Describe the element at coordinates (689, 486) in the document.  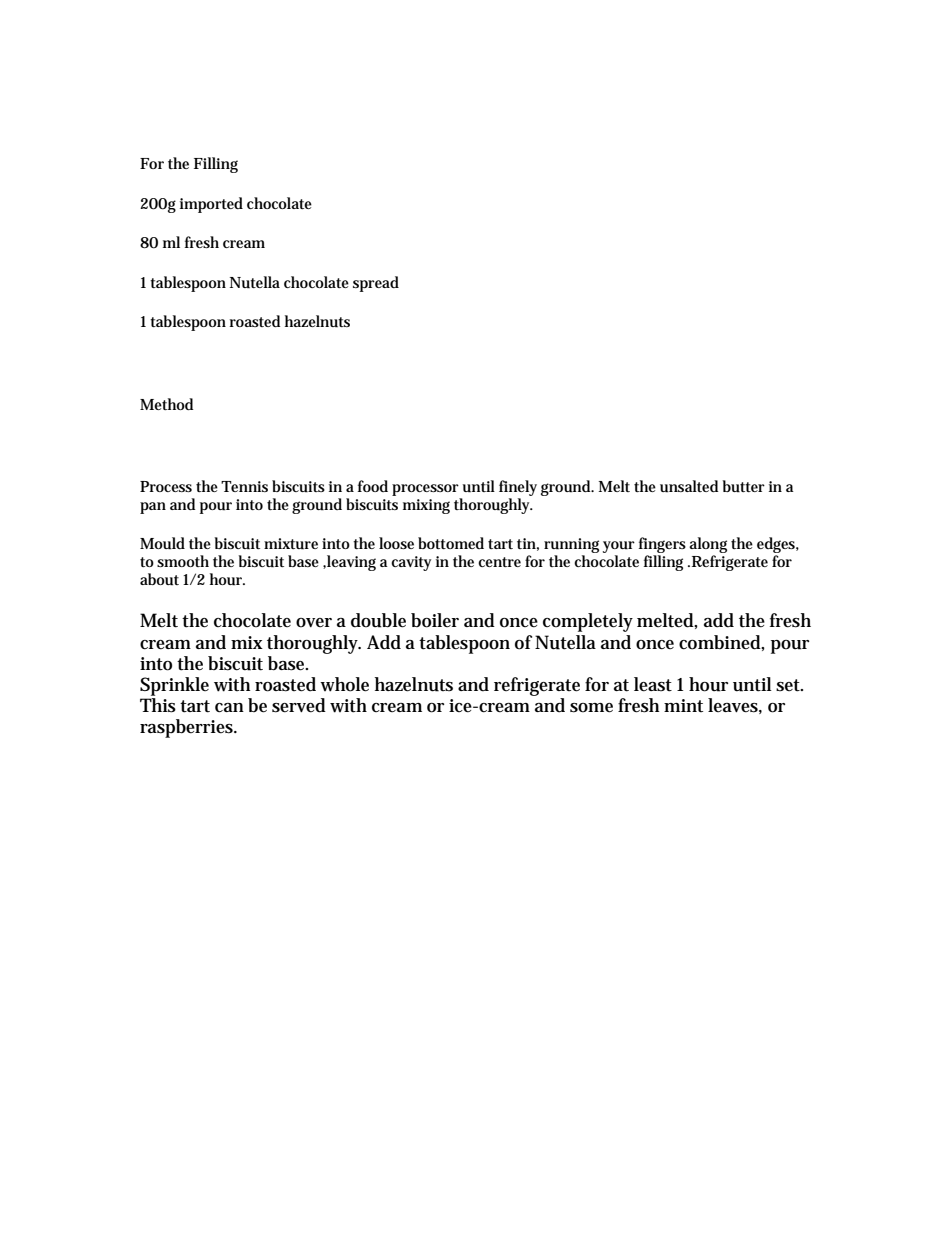
I see `unsalted` at that location.
